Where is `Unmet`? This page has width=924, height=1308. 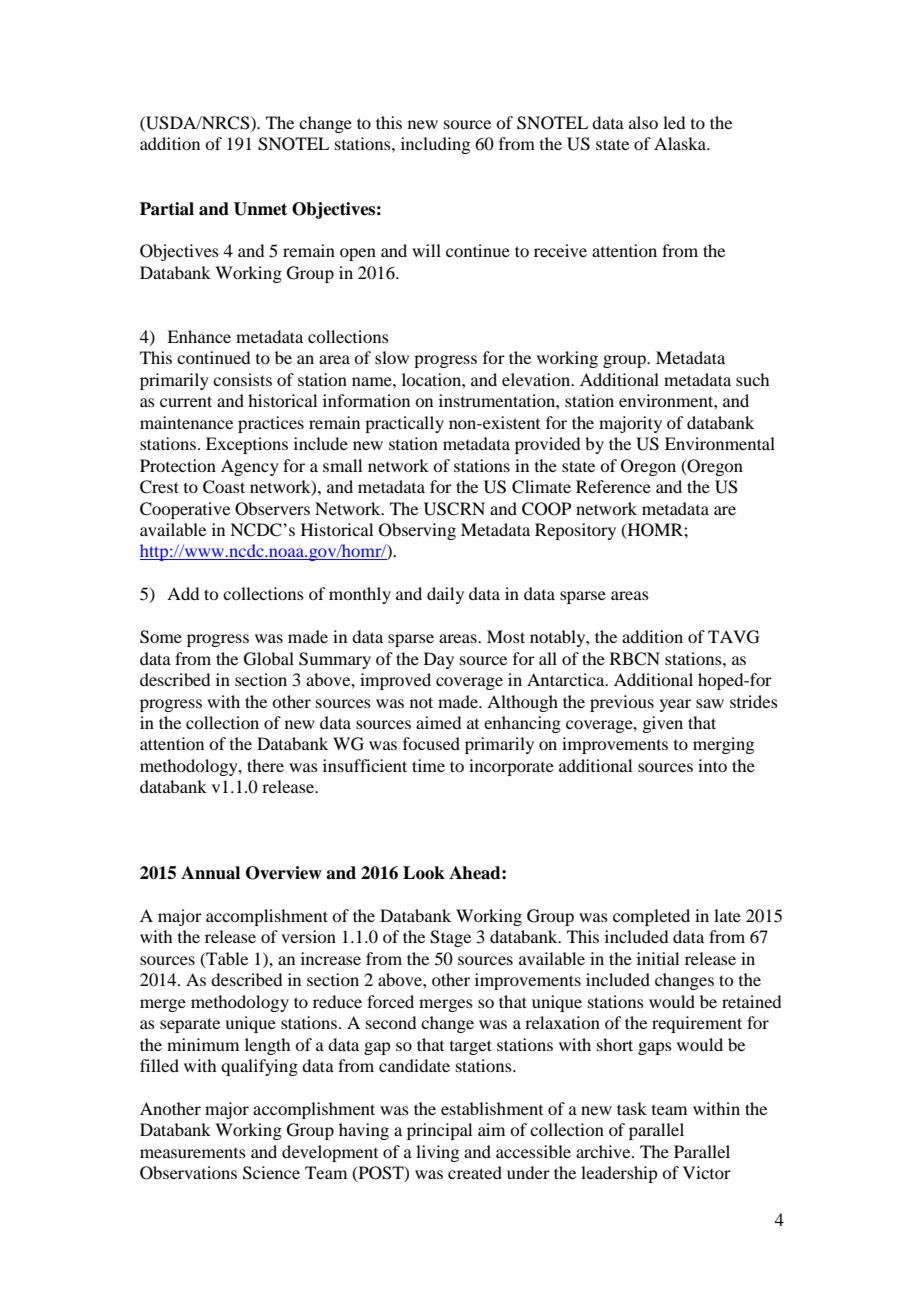
Unmet is located at coordinates (260, 209).
